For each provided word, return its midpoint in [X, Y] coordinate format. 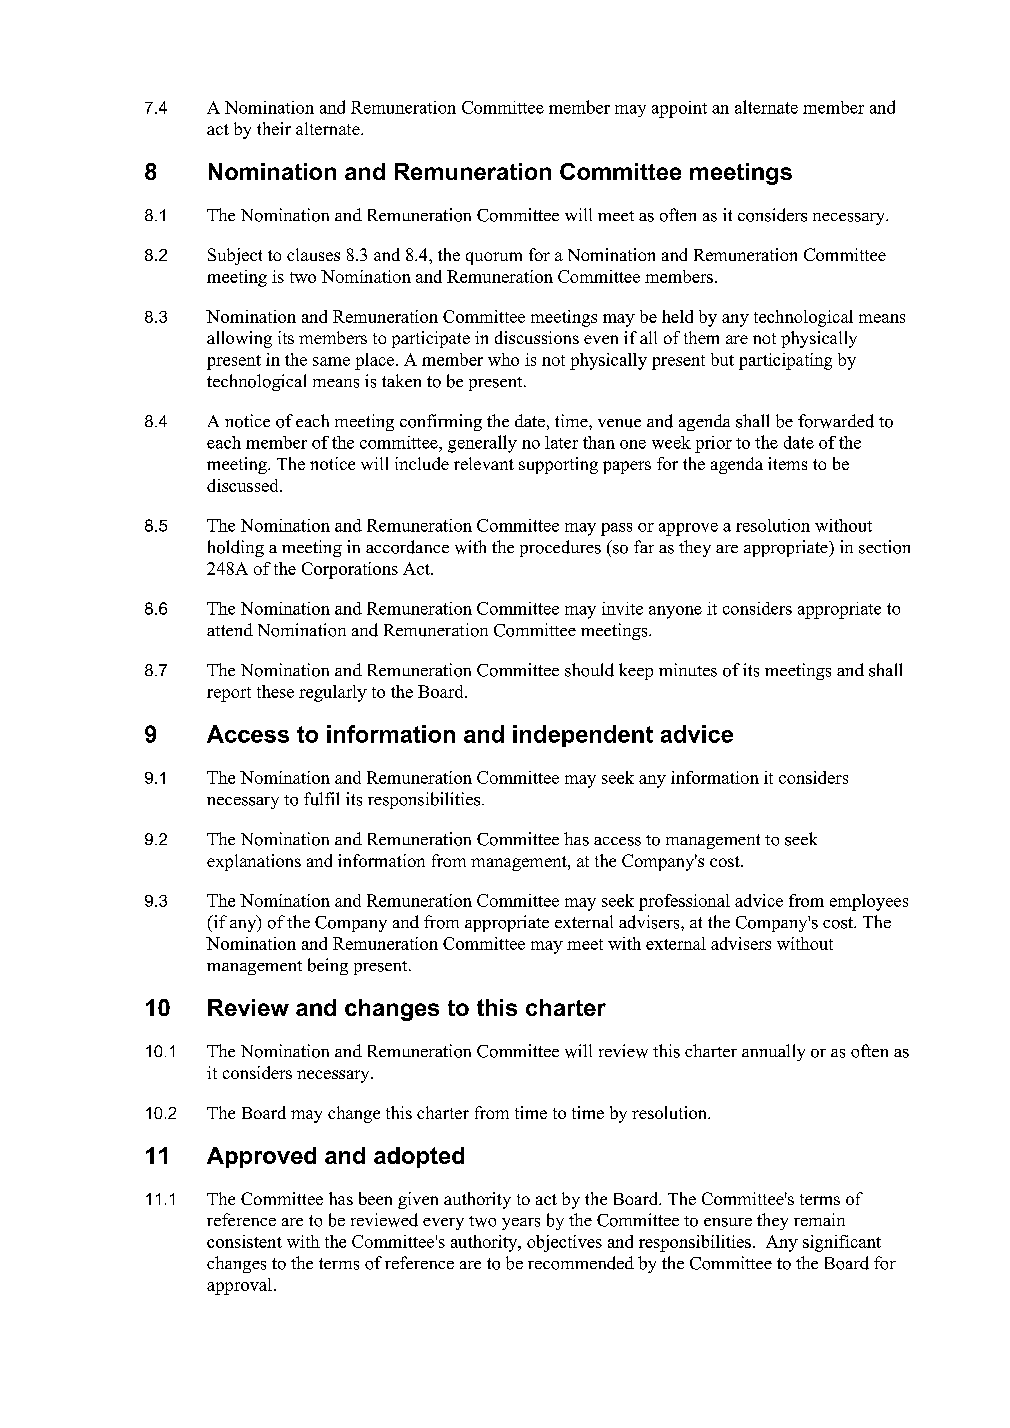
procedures [560, 548]
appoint [679, 109]
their [274, 128]
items [787, 463]
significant [842, 1243]
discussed [244, 485]
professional [684, 902]
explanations [254, 862]
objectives [564, 1243]
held [677, 316]
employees [869, 902]
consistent [244, 1241]
